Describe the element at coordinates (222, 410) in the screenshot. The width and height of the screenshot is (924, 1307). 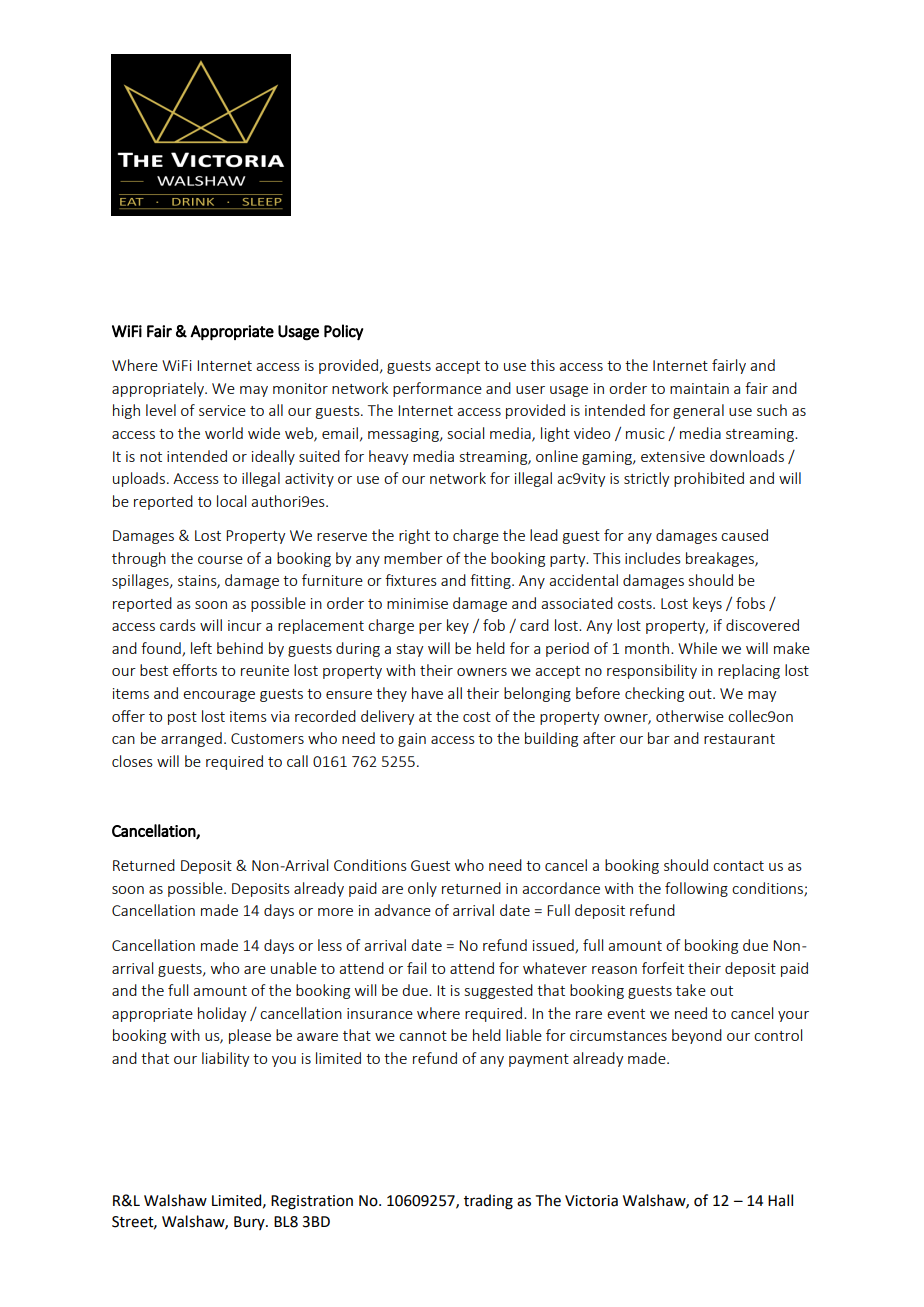
I see `service` at that location.
